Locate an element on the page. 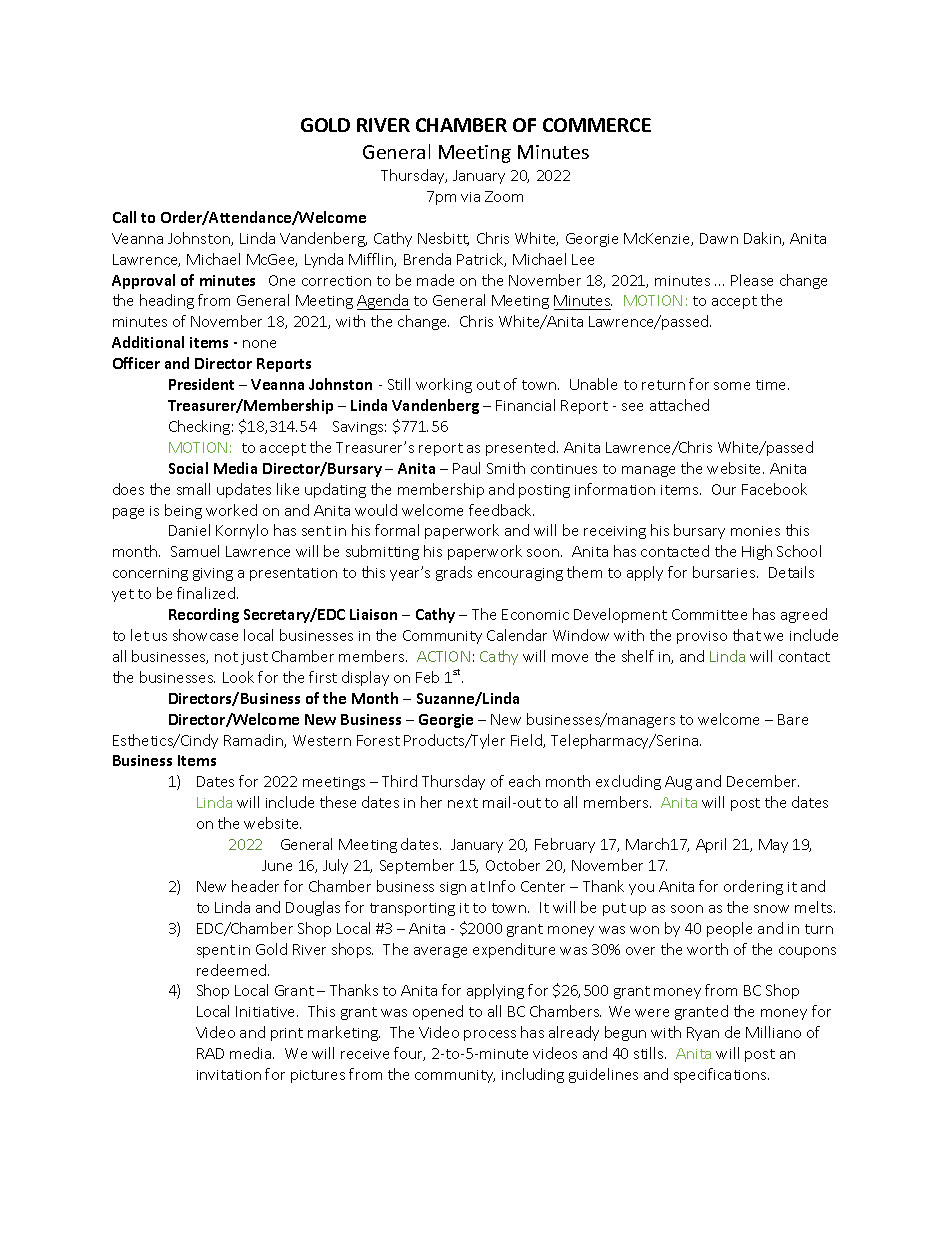 The width and height of the image is (952, 1233). Ryan is located at coordinates (703, 1034).
